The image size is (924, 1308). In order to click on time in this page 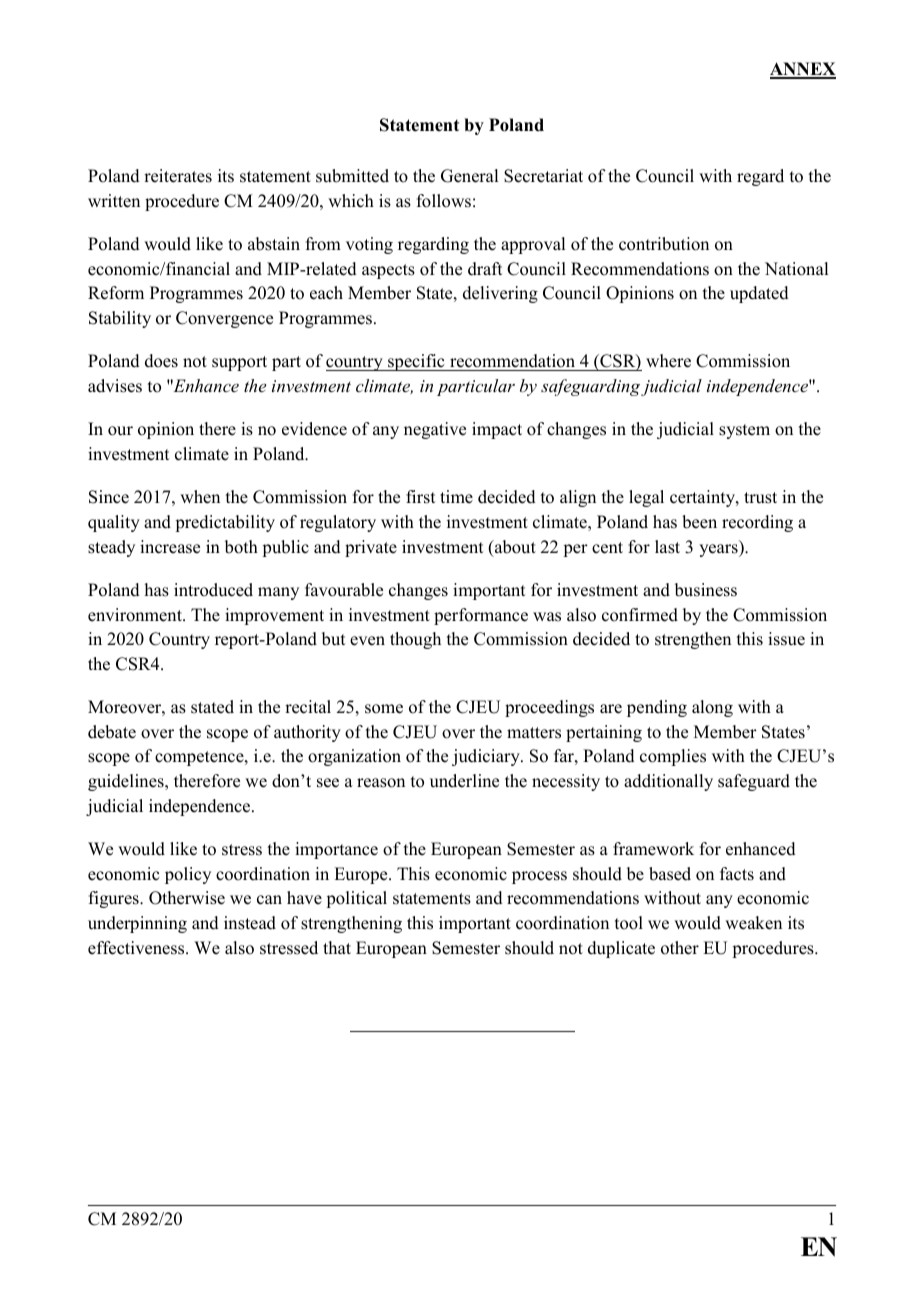, I will do `click(456, 497)`.
